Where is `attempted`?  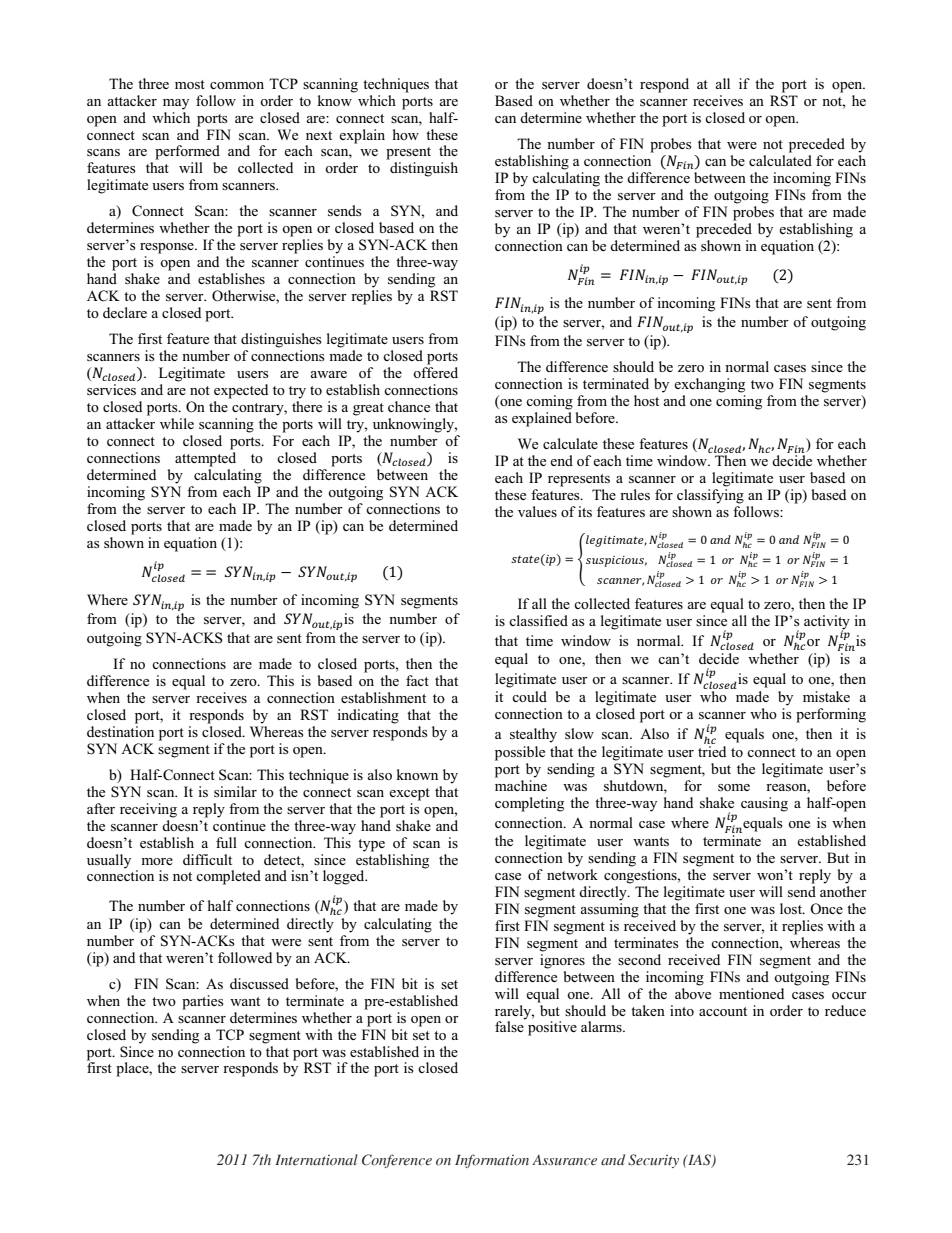 attempted is located at coordinates (205, 459).
